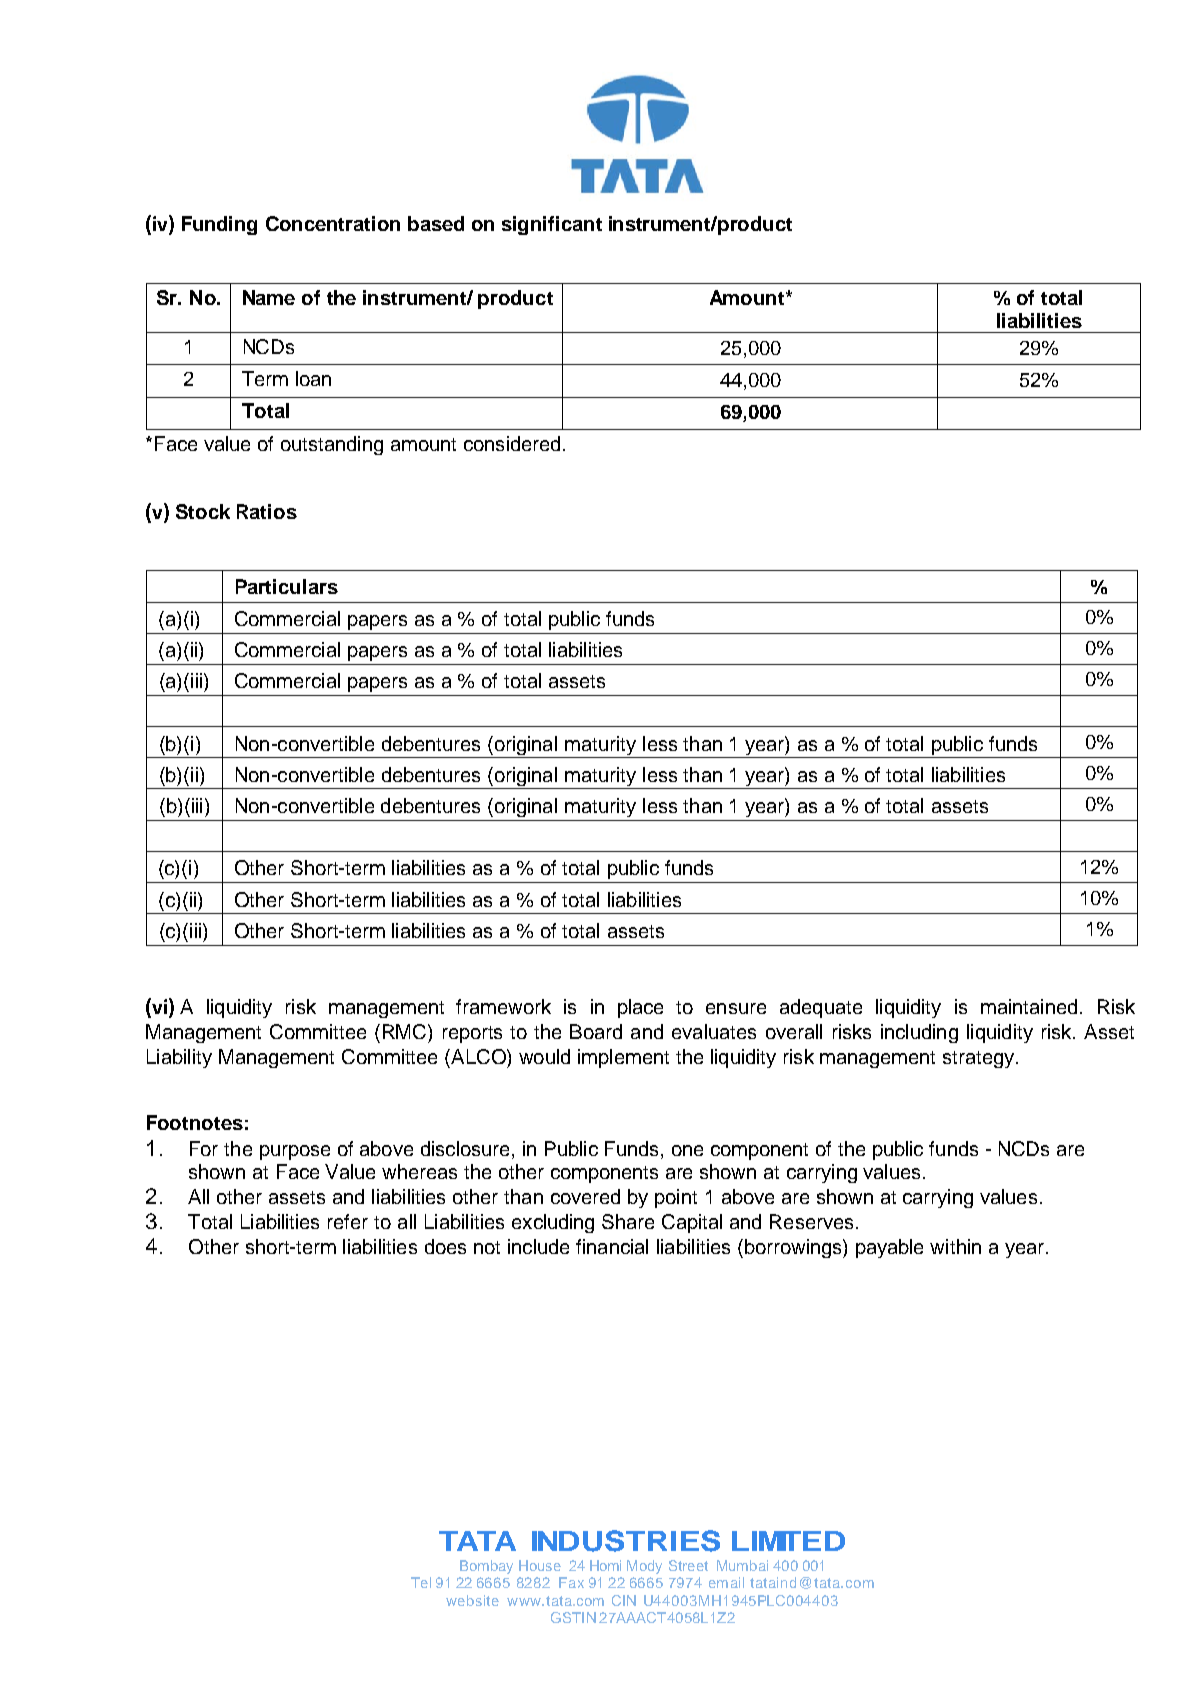  Describe the element at coordinates (919, 1033) in the page. I see `including` at that location.
